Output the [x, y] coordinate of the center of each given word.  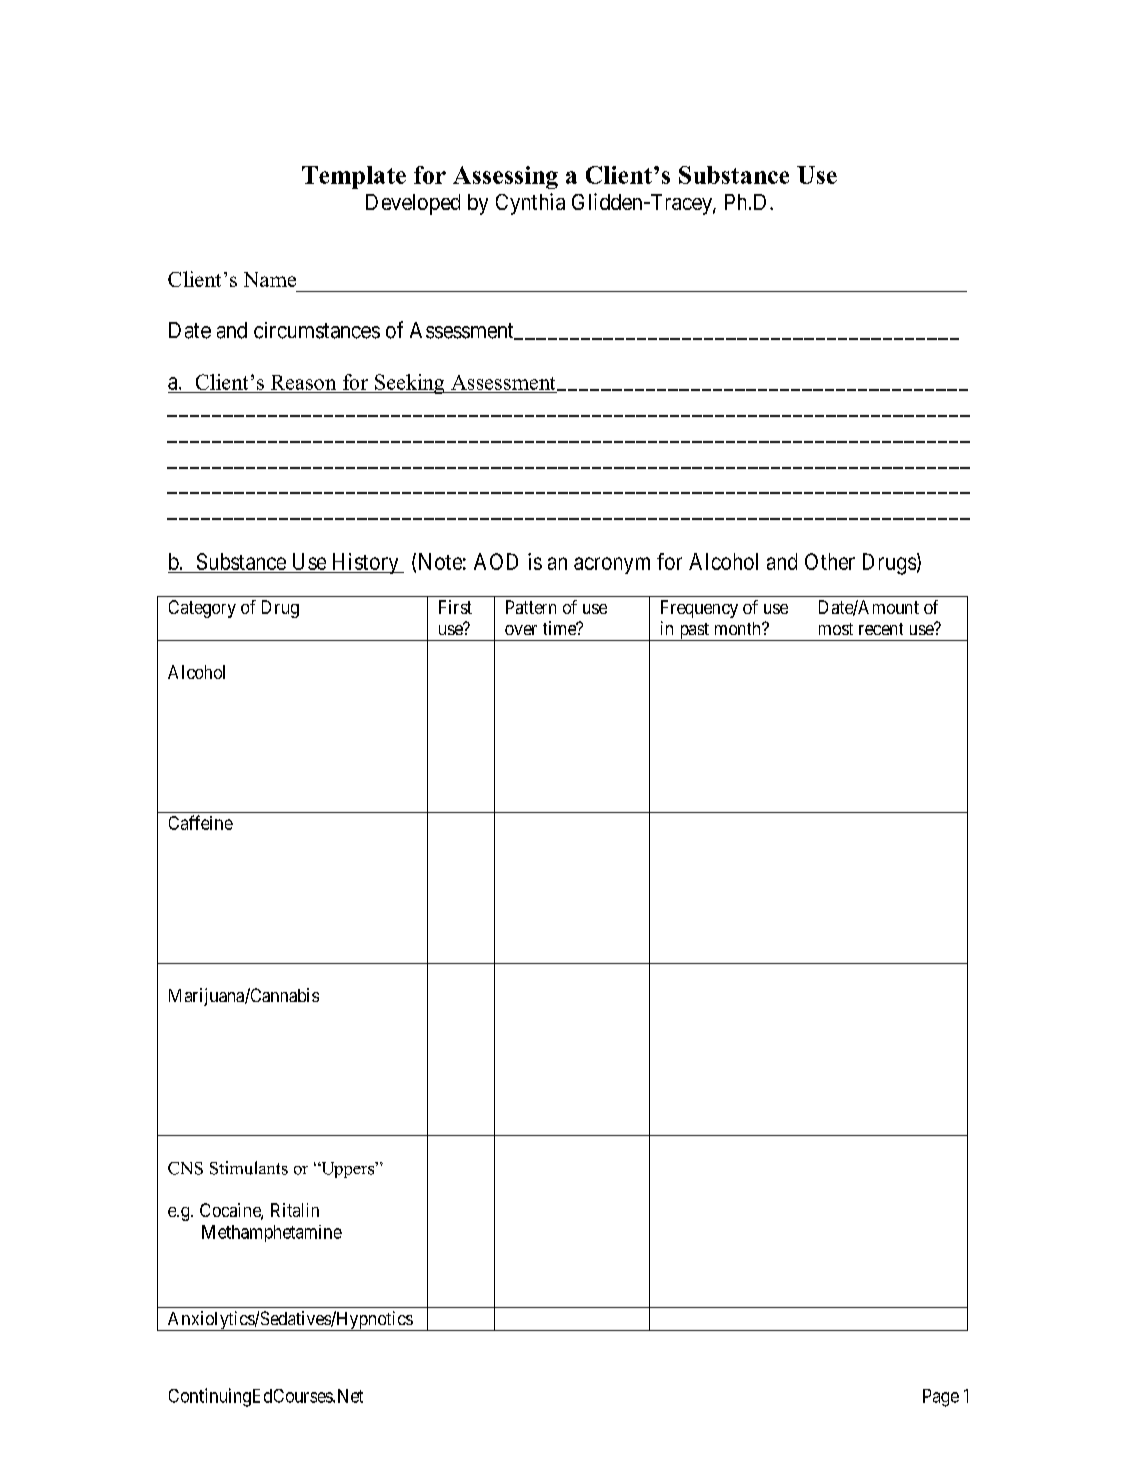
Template [354, 177]
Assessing [505, 177]
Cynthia [530, 204]
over [521, 630]
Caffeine [201, 822]
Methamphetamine [272, 1233]
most [836, 629]
